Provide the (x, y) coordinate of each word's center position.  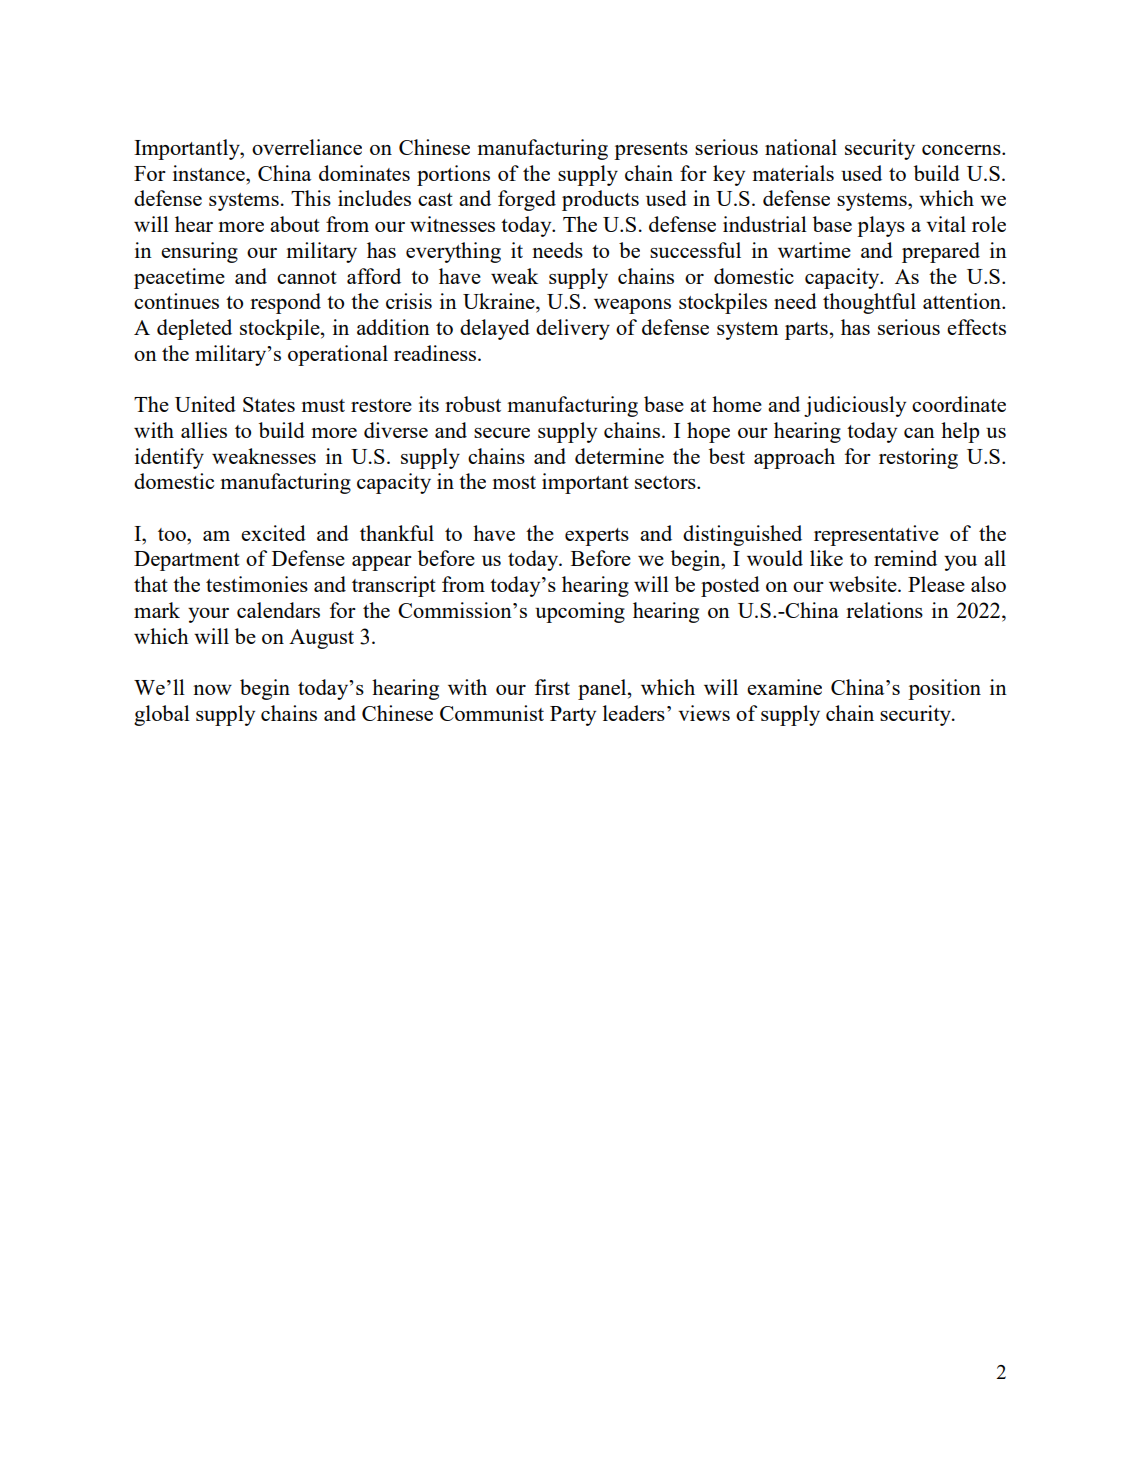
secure (502, 433)
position (944, 689)
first (552, 687)
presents (651, 151)
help (960, 432)
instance (210, 173)
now (212, 690)
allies (204, 430)
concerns (962, 150)
